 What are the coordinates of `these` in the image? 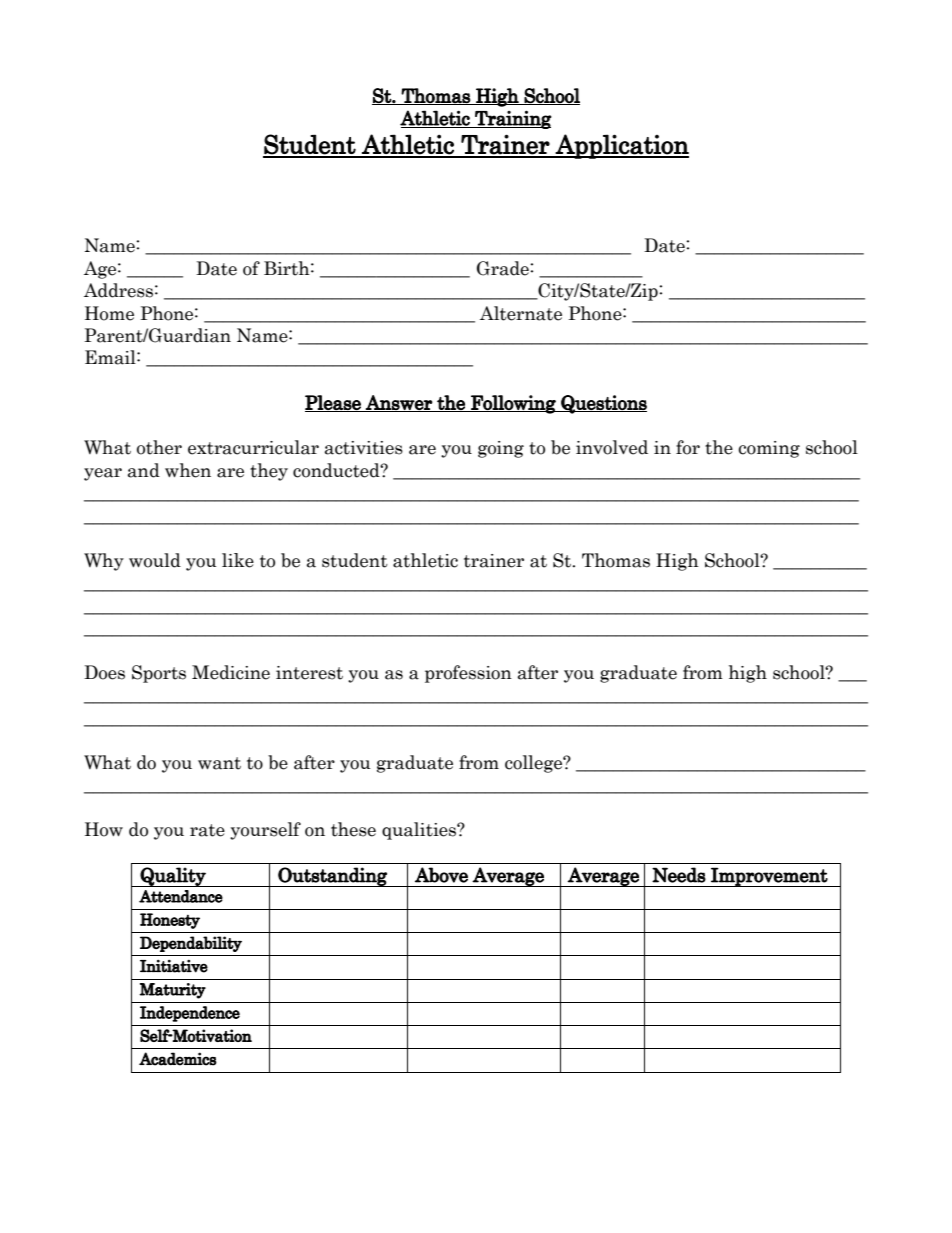 It's located at (353, 829).
